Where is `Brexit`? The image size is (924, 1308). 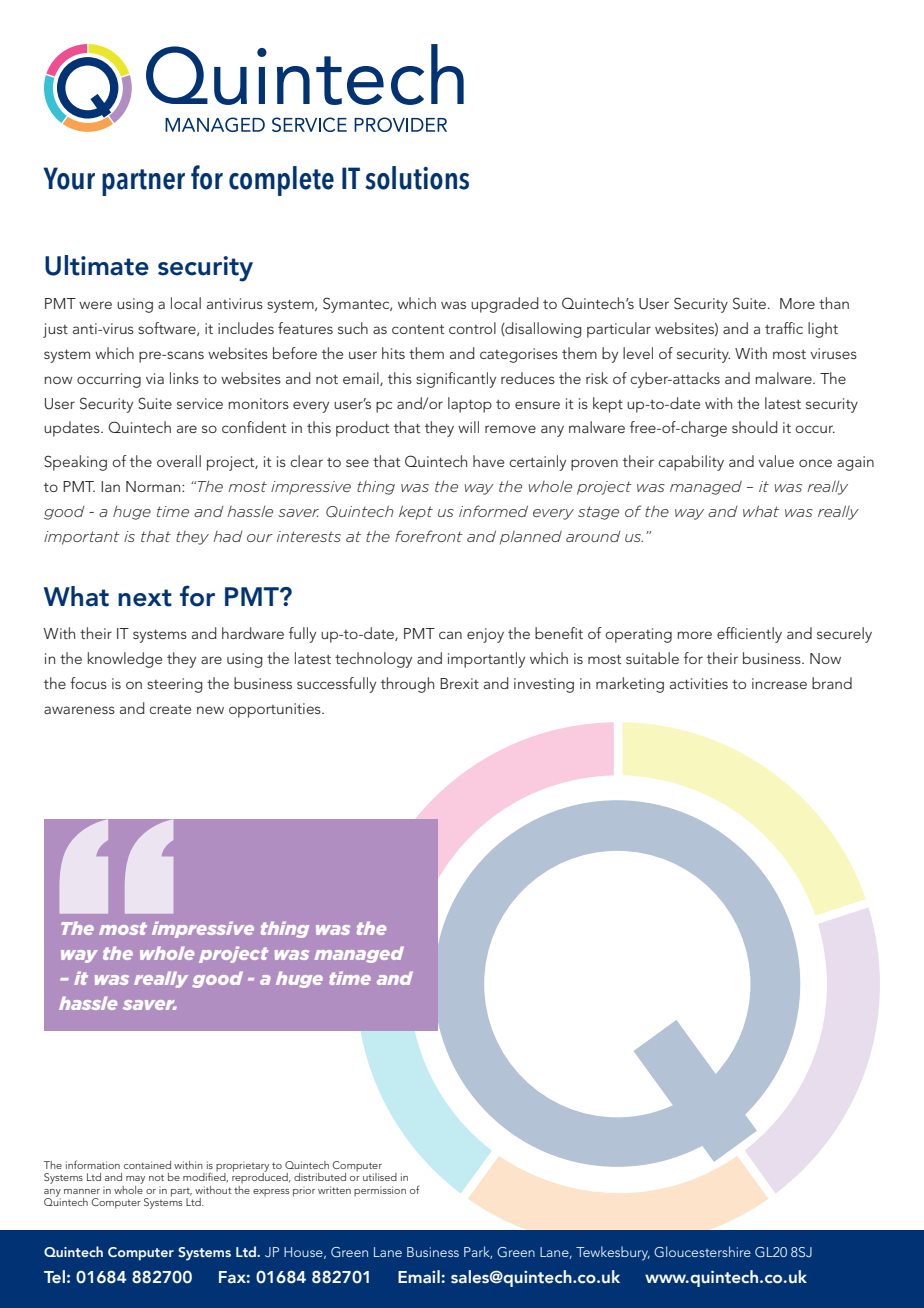 Brexit is located at coordinates (459, 683).
